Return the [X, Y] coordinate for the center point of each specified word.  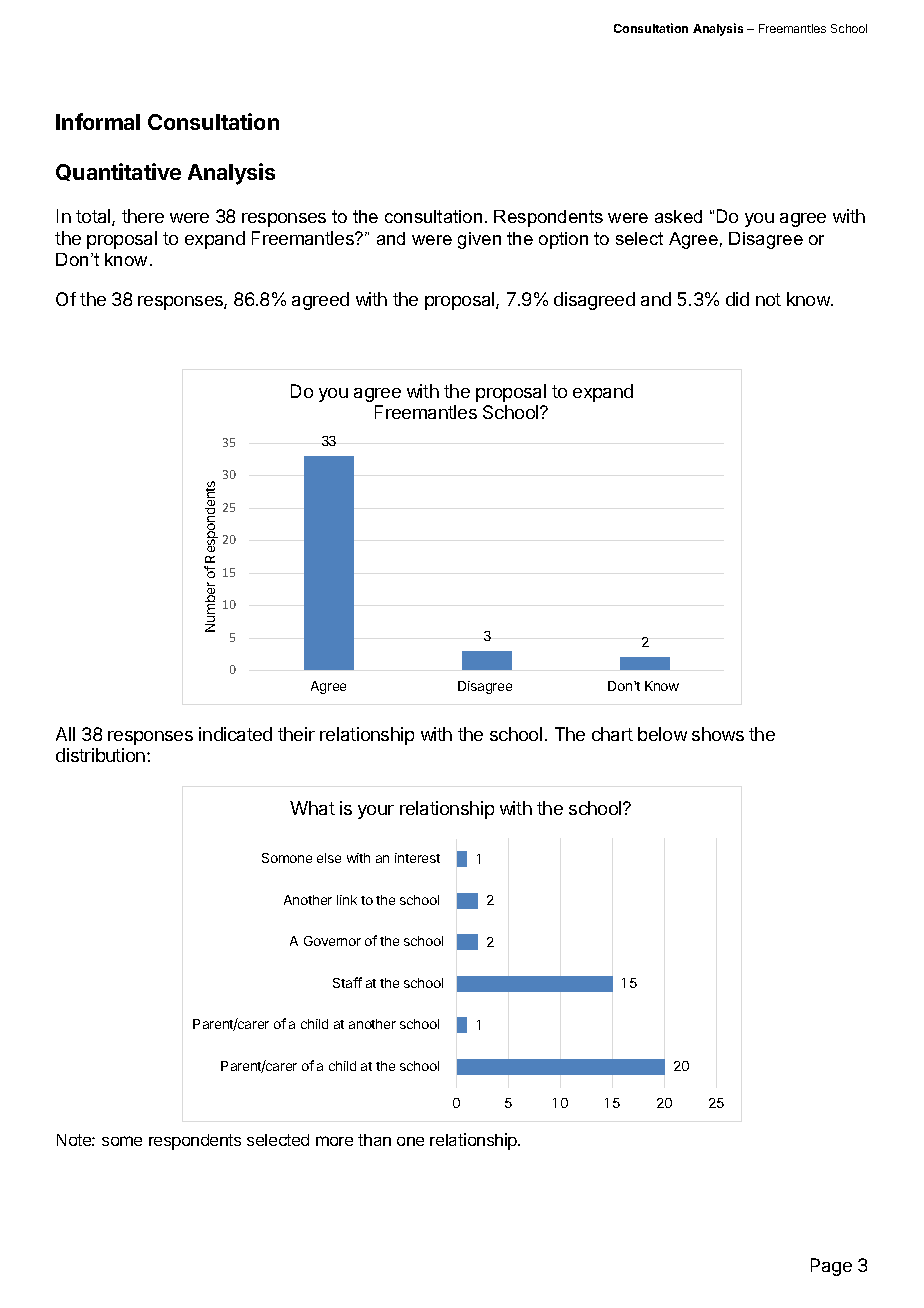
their [296, 734]
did [737, 299]
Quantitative [118, 172]
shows [718, 734]
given [479, 240]
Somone [287, 858]
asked [678, 216]
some [122, 1141]
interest [417, 858]
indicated [235, 734]
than [374, 1140]
